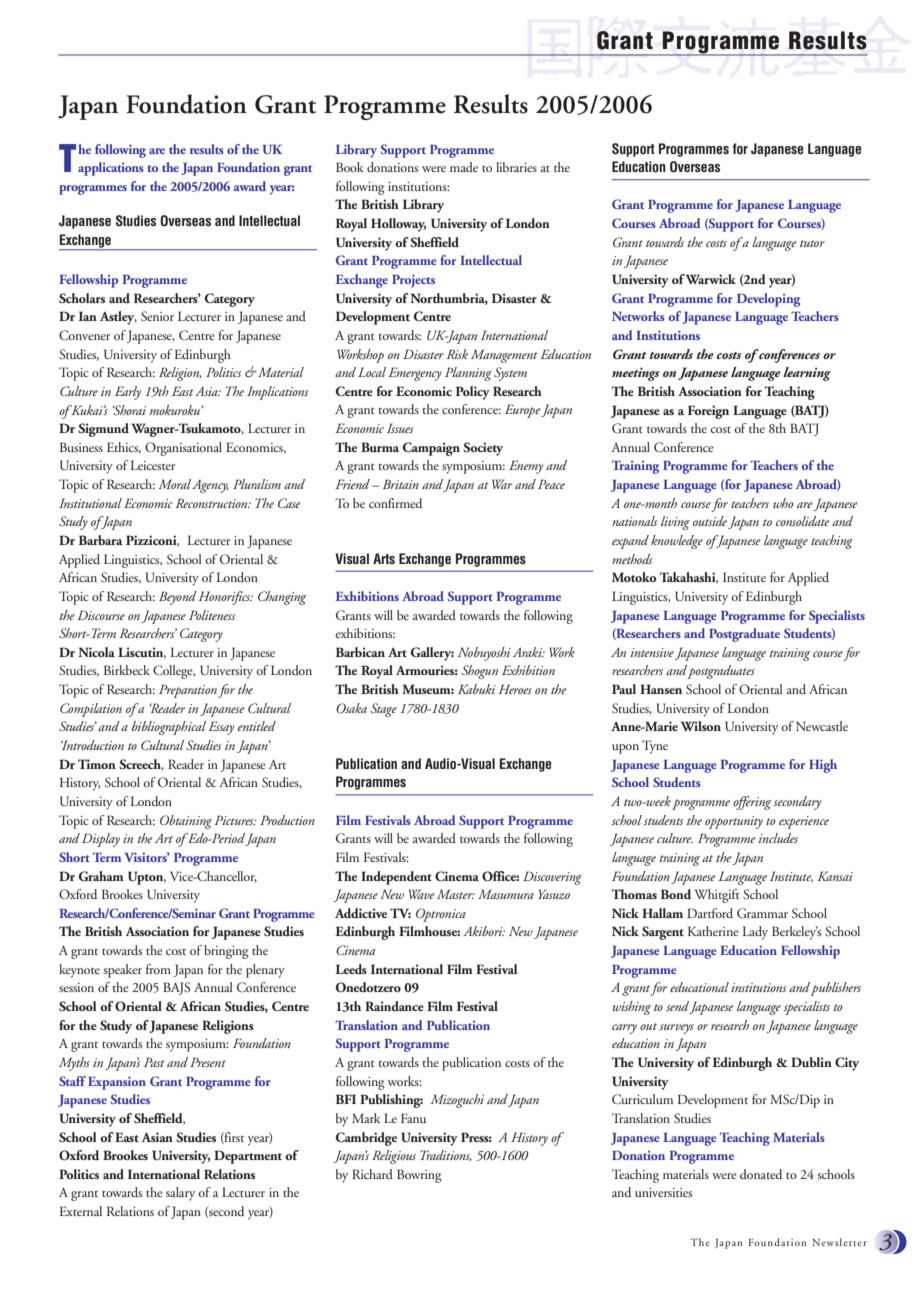 The height and width of the page is (1308, 924). I want to click on confirmed, so click(395, 503).
